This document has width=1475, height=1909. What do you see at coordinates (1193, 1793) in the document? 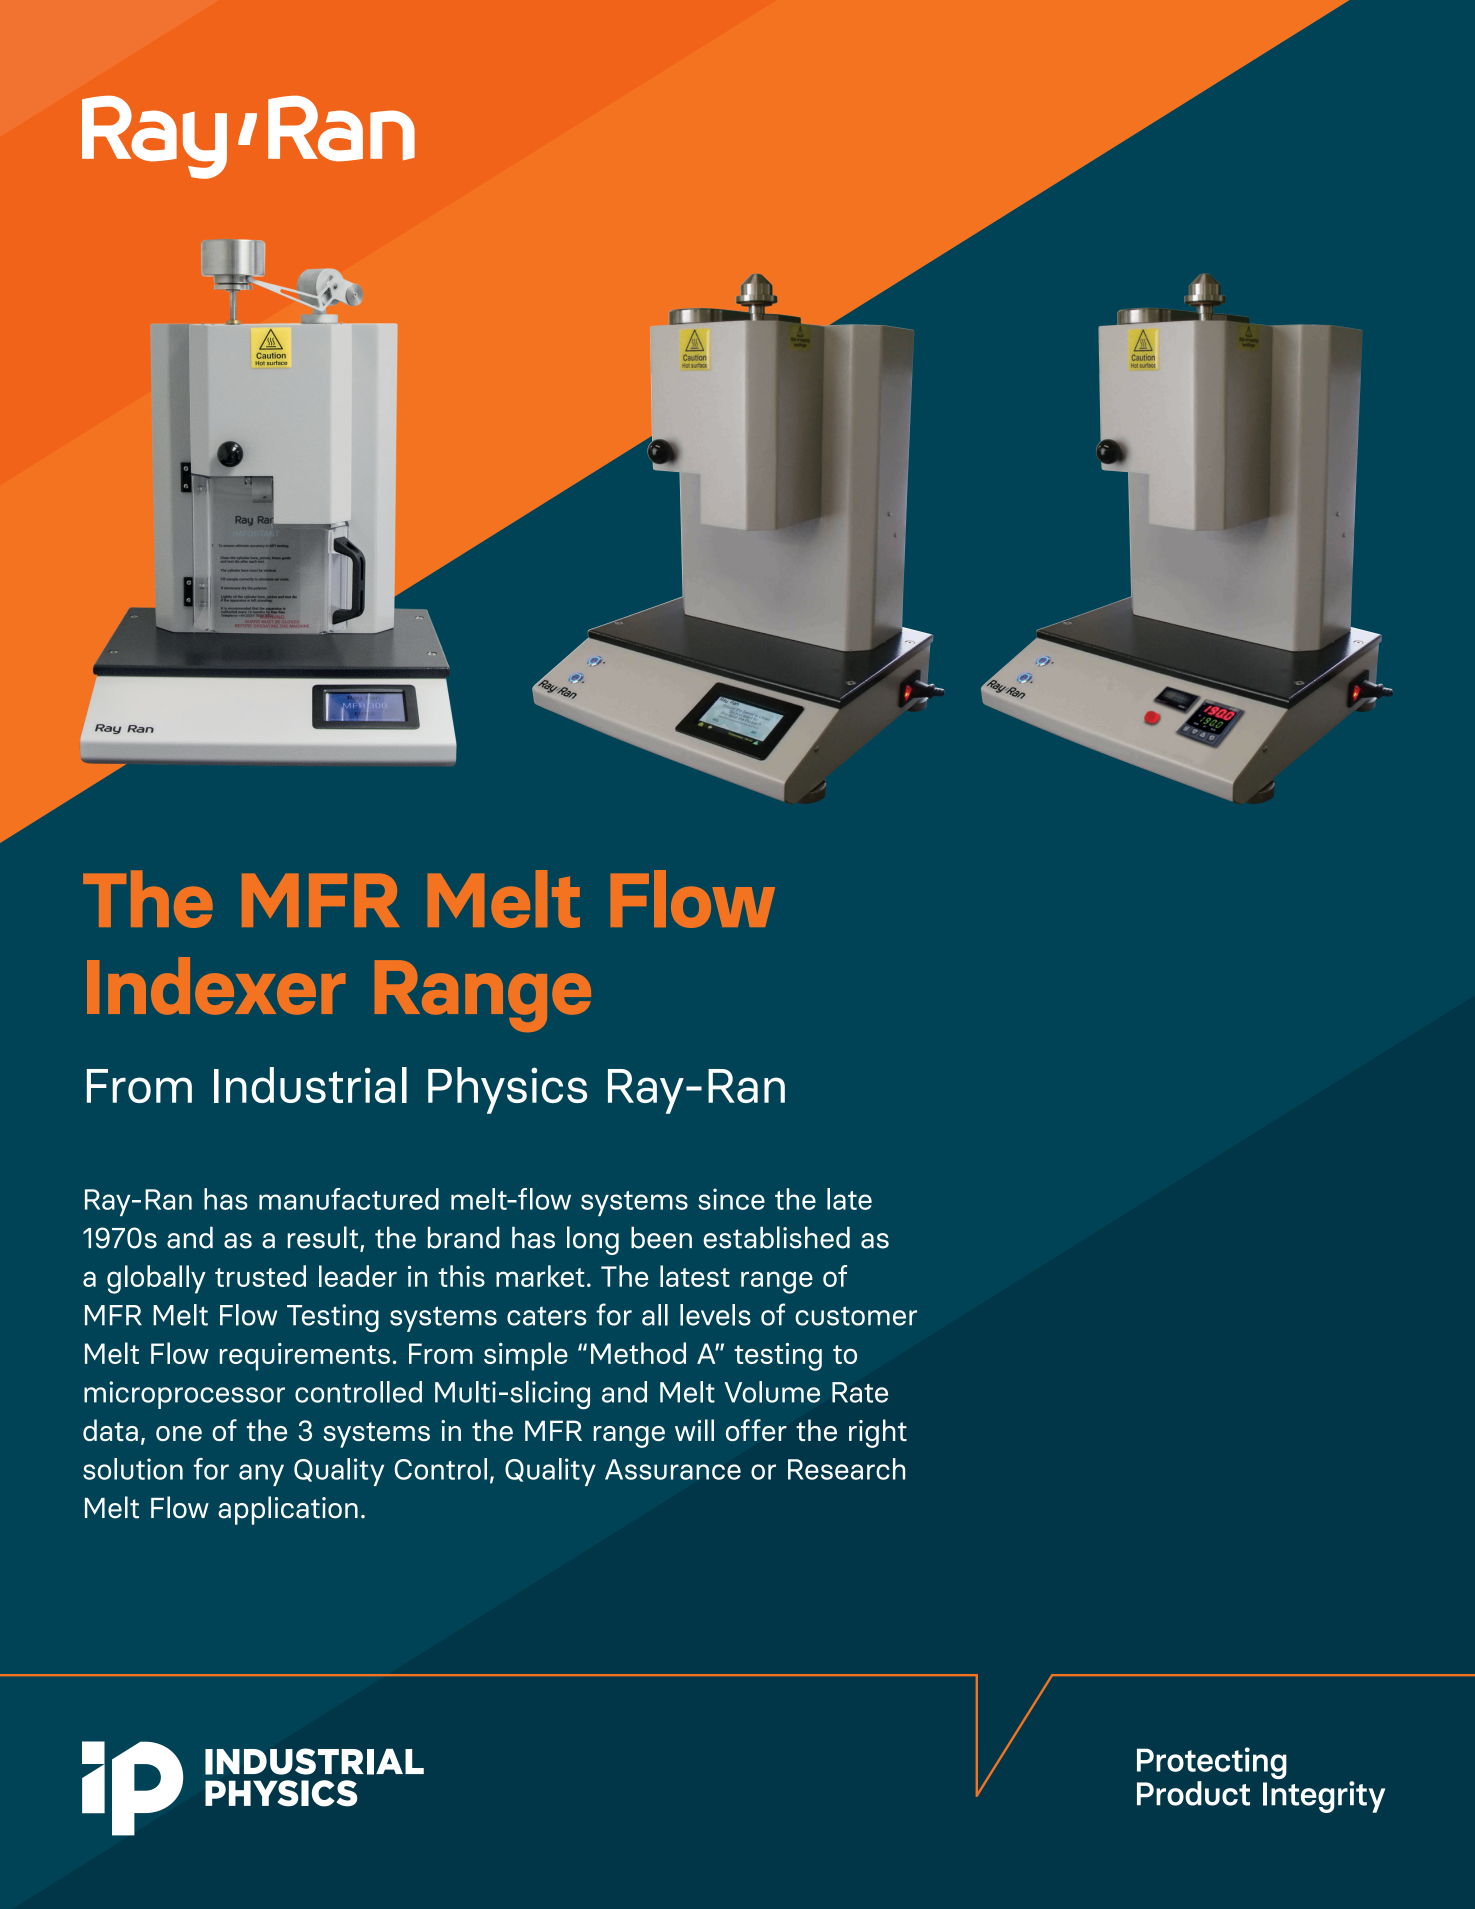
I see `Product` at bounding box center [1193, 1793].
